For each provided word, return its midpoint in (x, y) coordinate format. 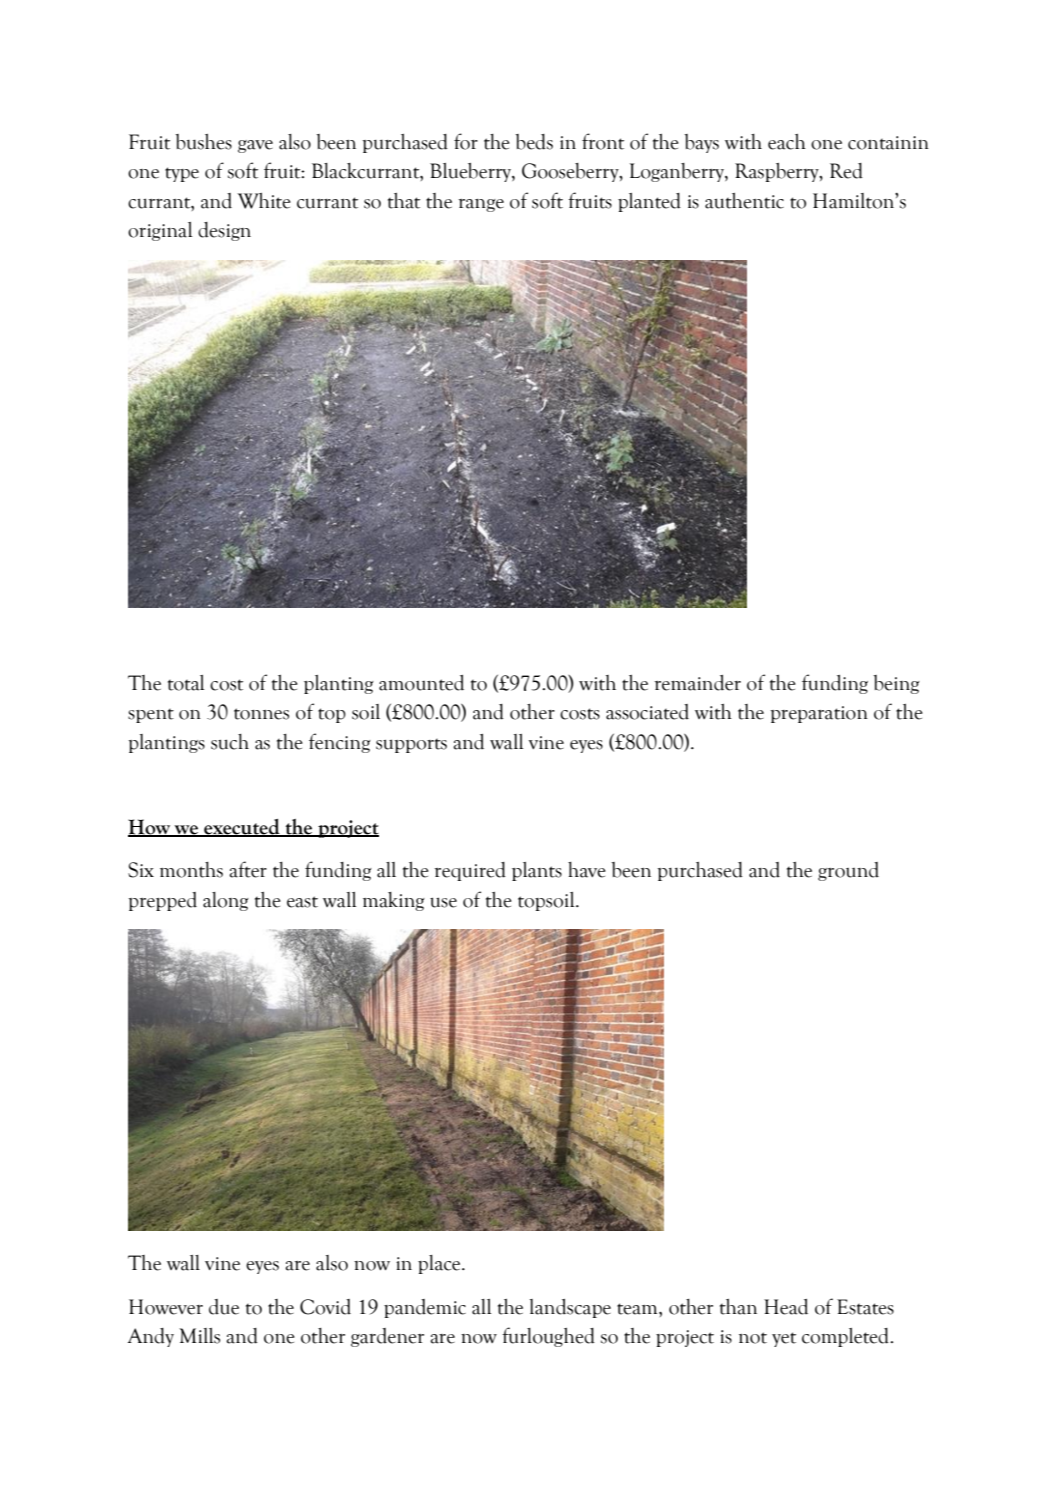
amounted (421, 683)
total (186, 683)
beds (534, 142)
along (226, 901)
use (443, 902)
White (264, 201)
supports (411, 746)
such (230, 742)
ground (848, 871)
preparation (819, 714)
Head (786, 1307)
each (787, 142)
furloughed (548, 1337)
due (224, 1307)
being (896, 684)
